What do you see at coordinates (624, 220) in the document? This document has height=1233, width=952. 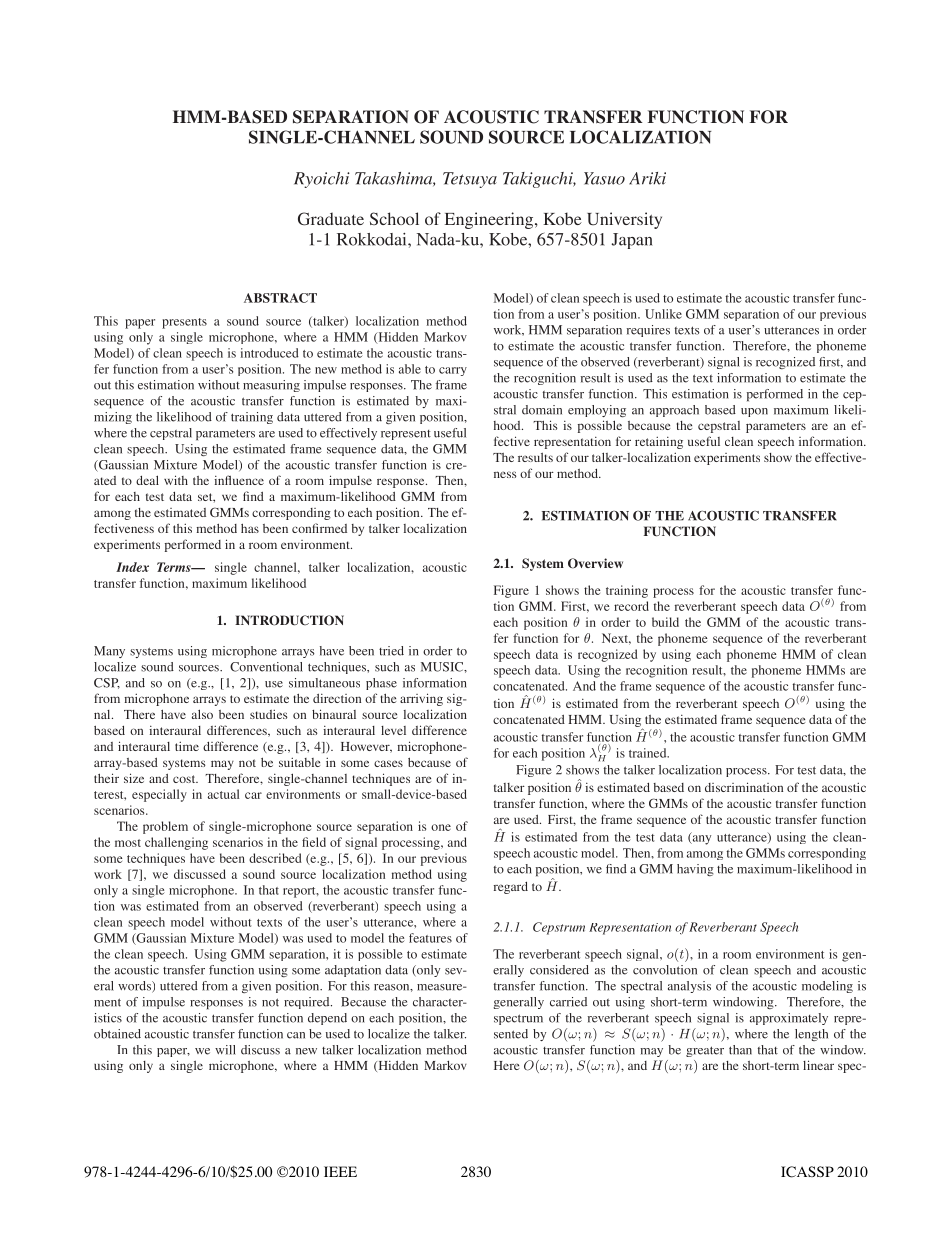 I see `University` at bounding box center [624, 220].
